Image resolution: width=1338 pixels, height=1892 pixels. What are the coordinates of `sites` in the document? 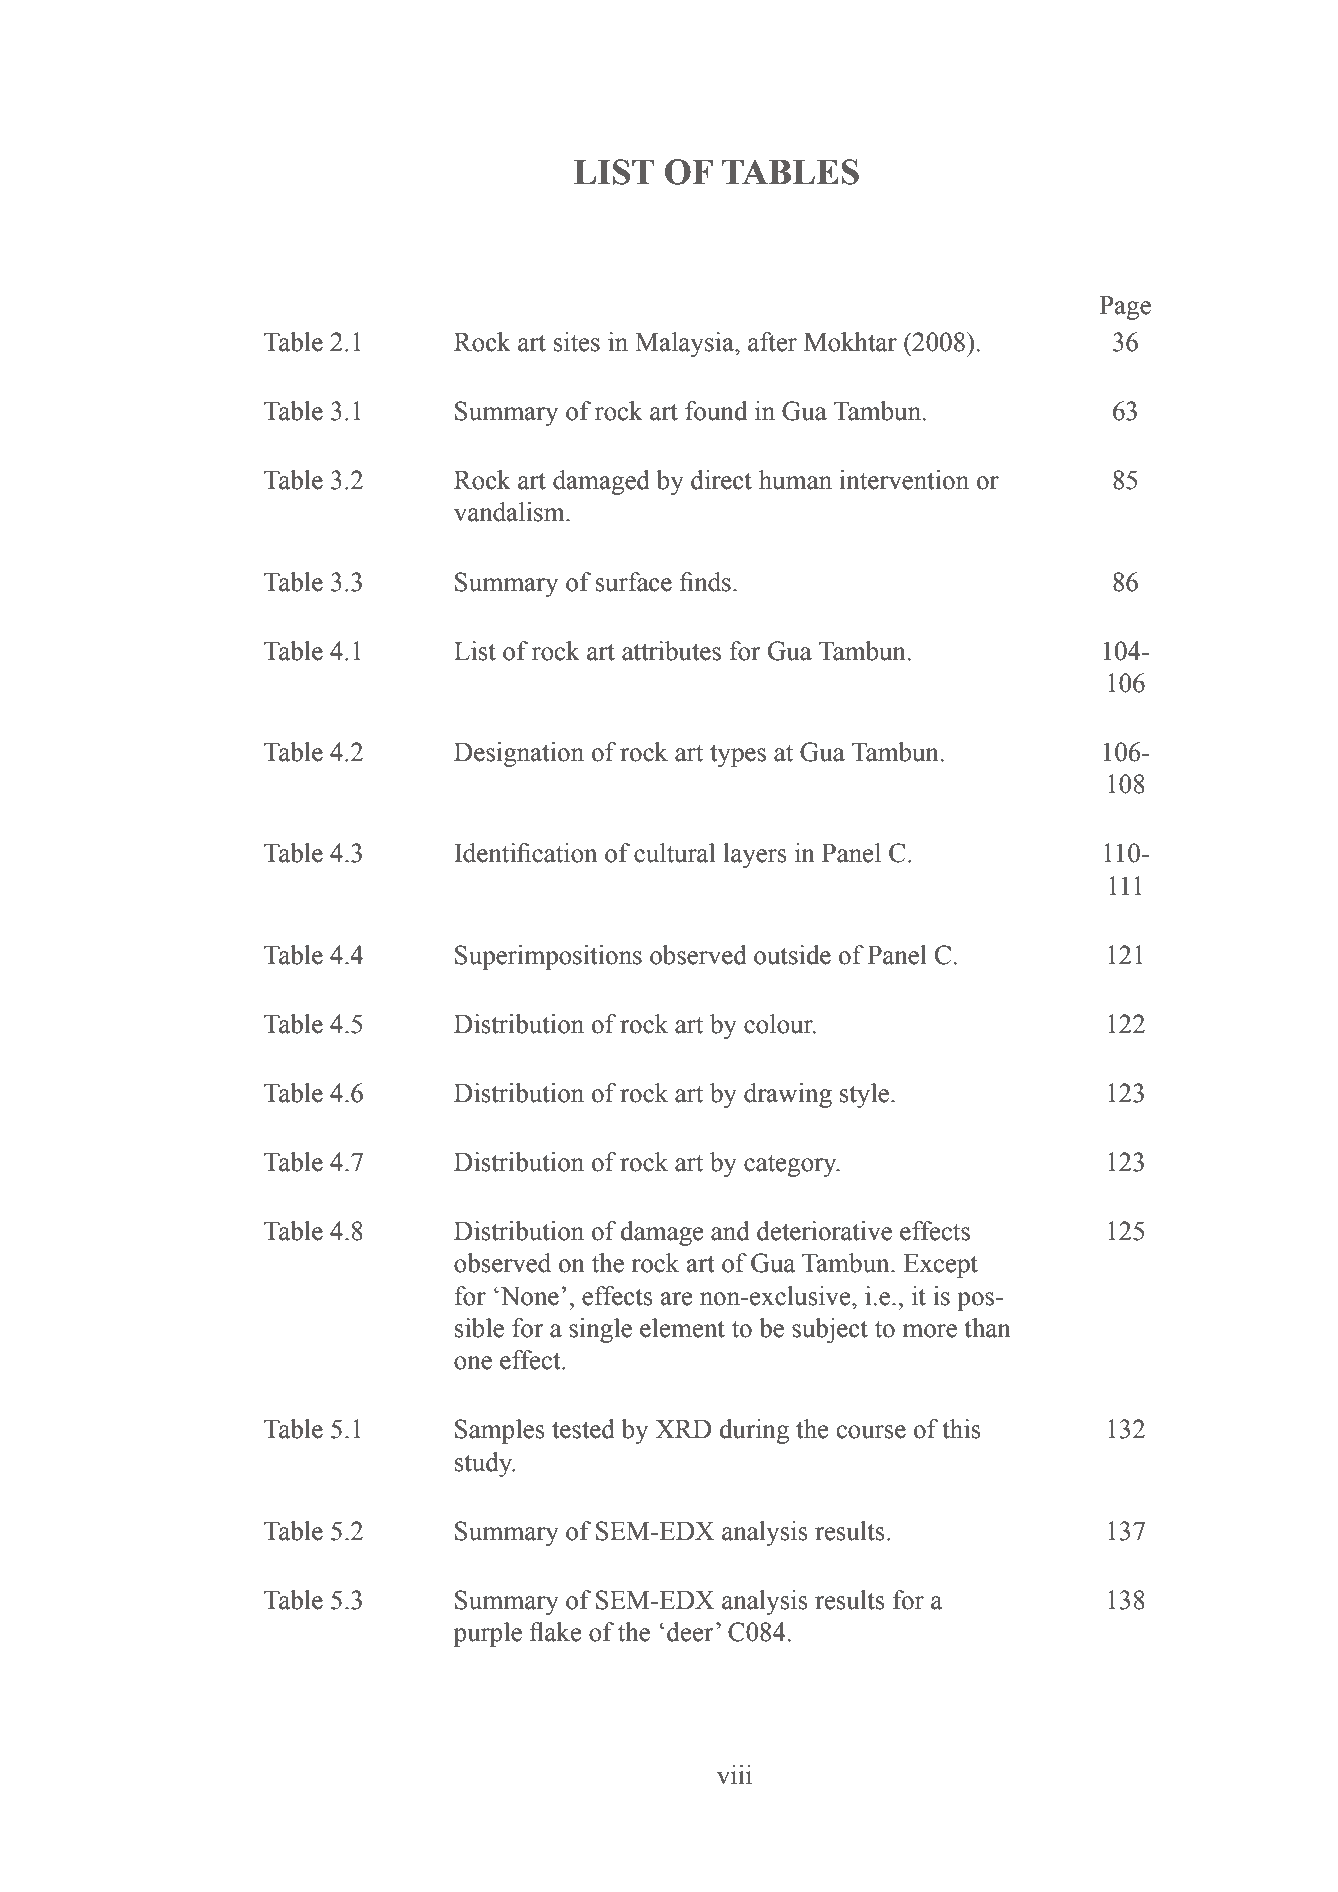 It's located at (577, 342).
